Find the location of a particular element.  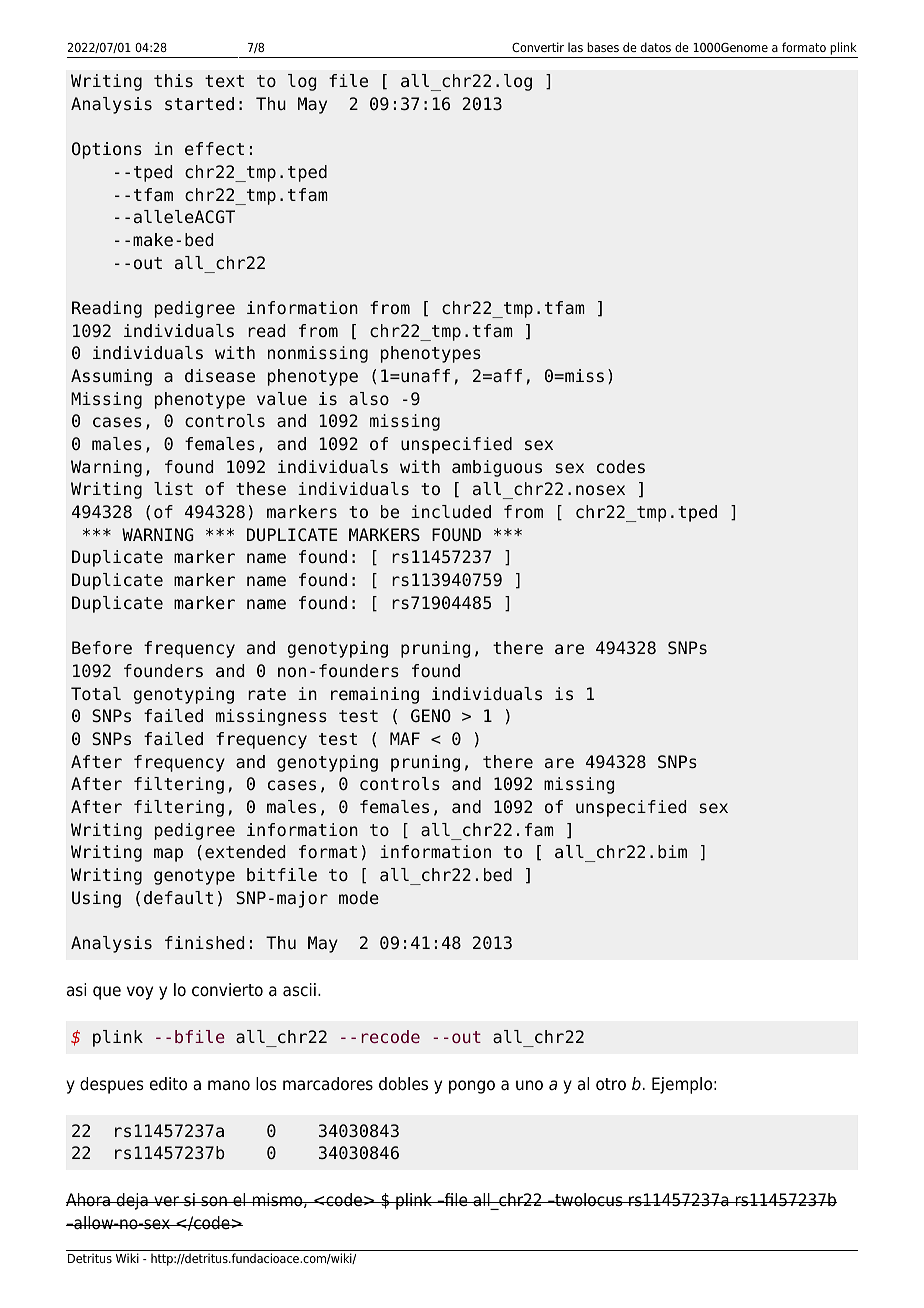

las is located at coordinates (575, 47).
